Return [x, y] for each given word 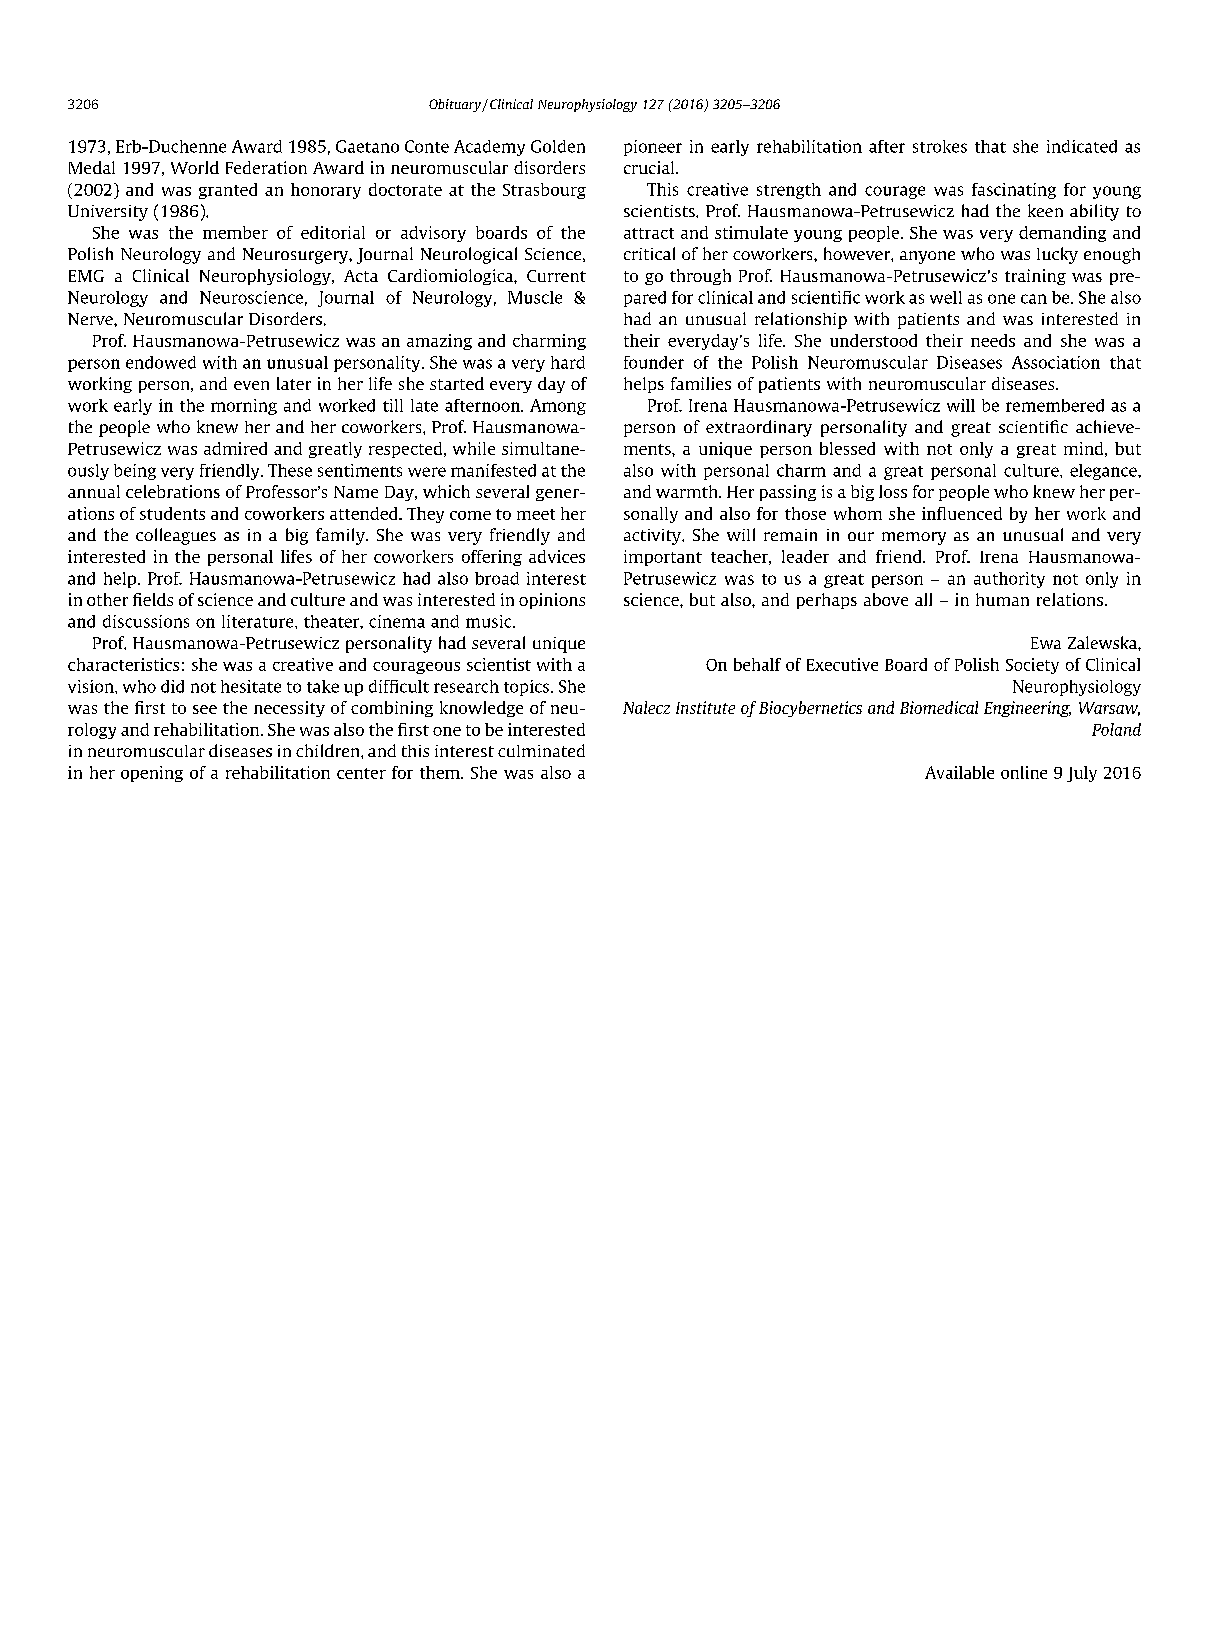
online [1024, 772]
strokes [940, 146]
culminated [541, 750]
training [1035, 277]
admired [235, 448]
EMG [86, 276]
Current [556, 276]
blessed [847, 448]
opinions [552, 601]
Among [558, 407]
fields [153, 599]
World [195, 167]
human [1002, 599]
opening [152, 774]
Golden [558, 146]
